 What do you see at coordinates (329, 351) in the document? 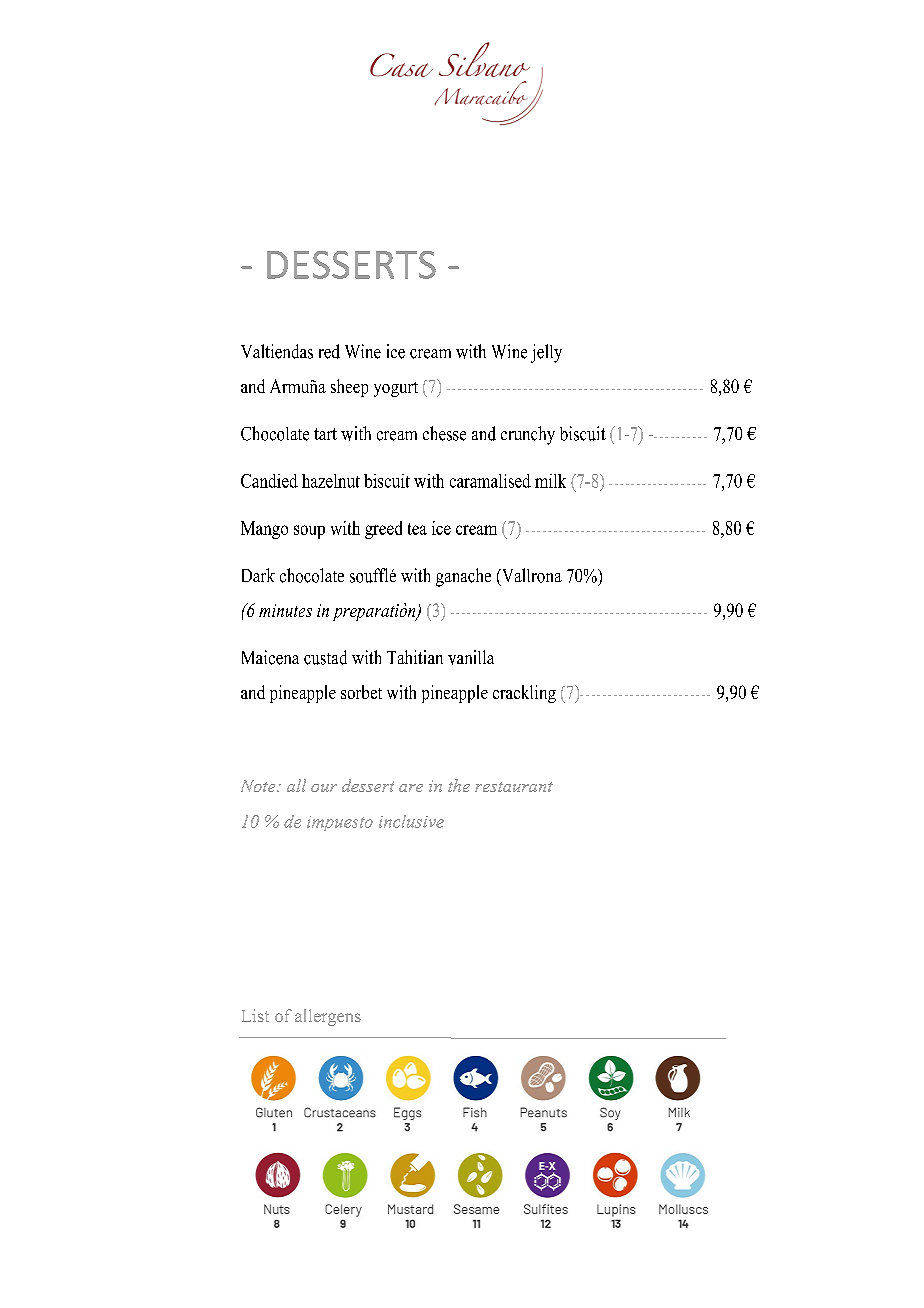
I see `red` at bounding box center [329, 351].
